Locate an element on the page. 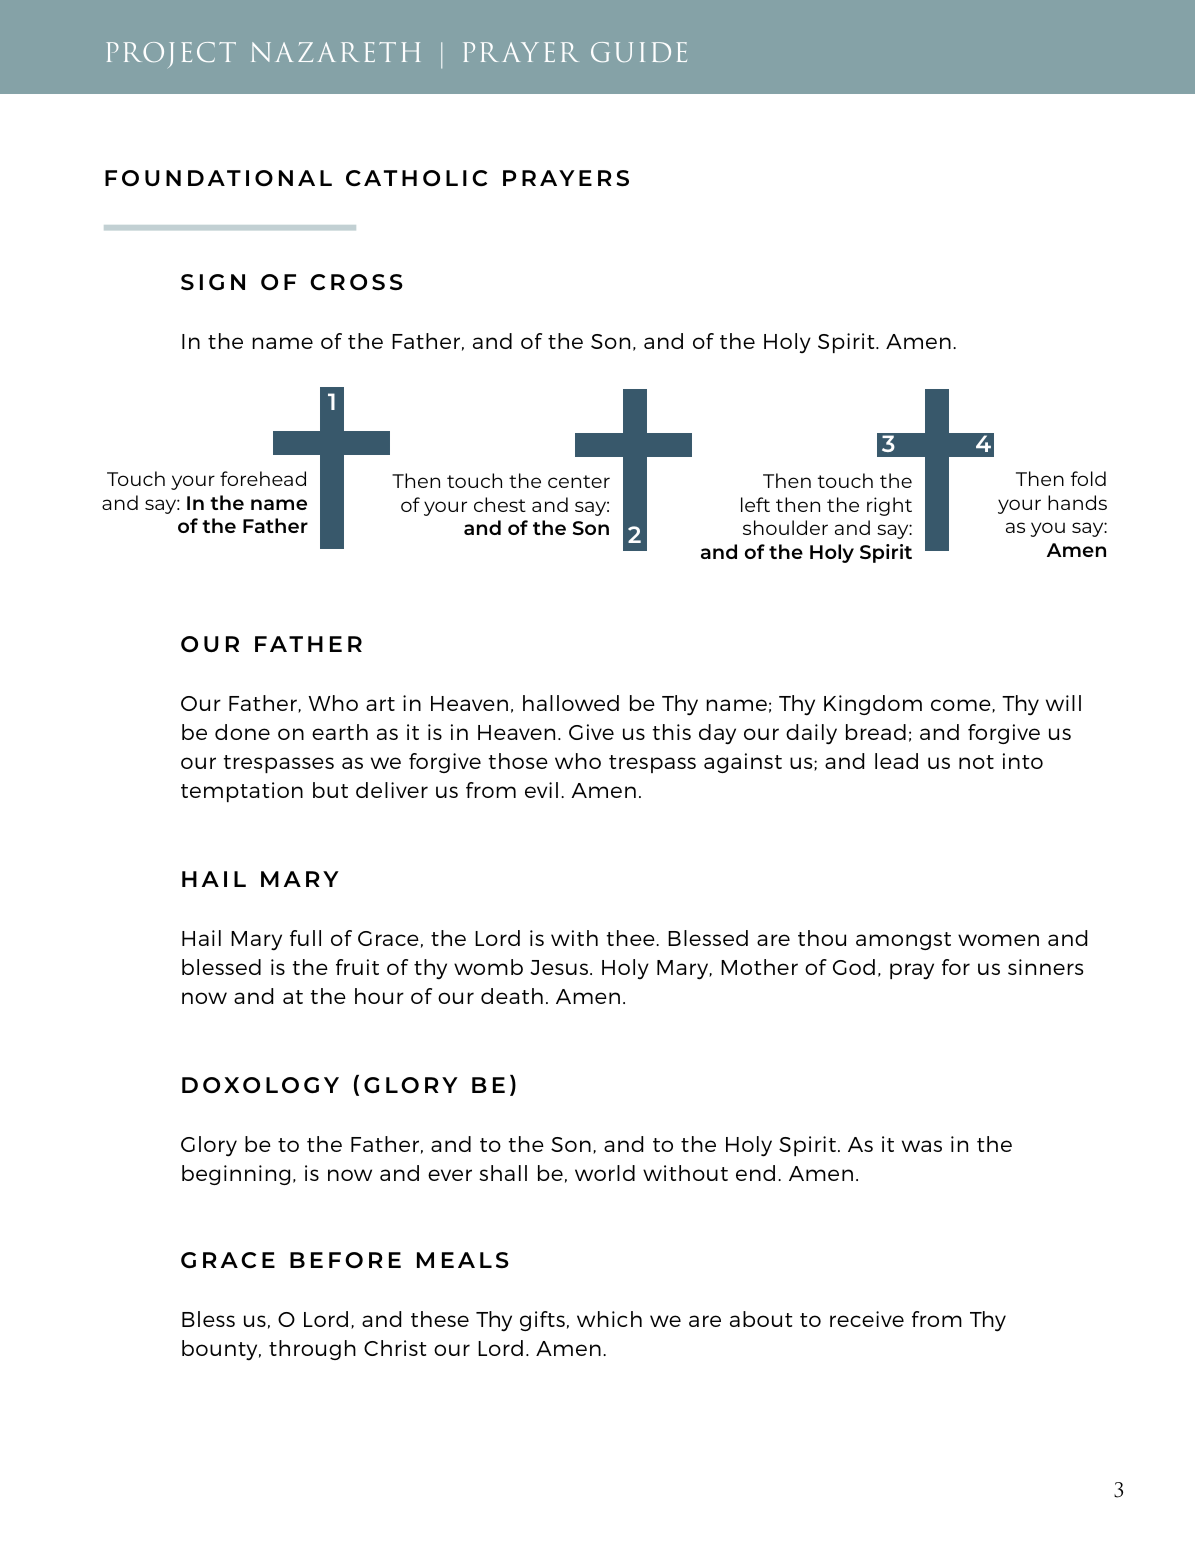  receive is located at coordinates (867, 1319).
